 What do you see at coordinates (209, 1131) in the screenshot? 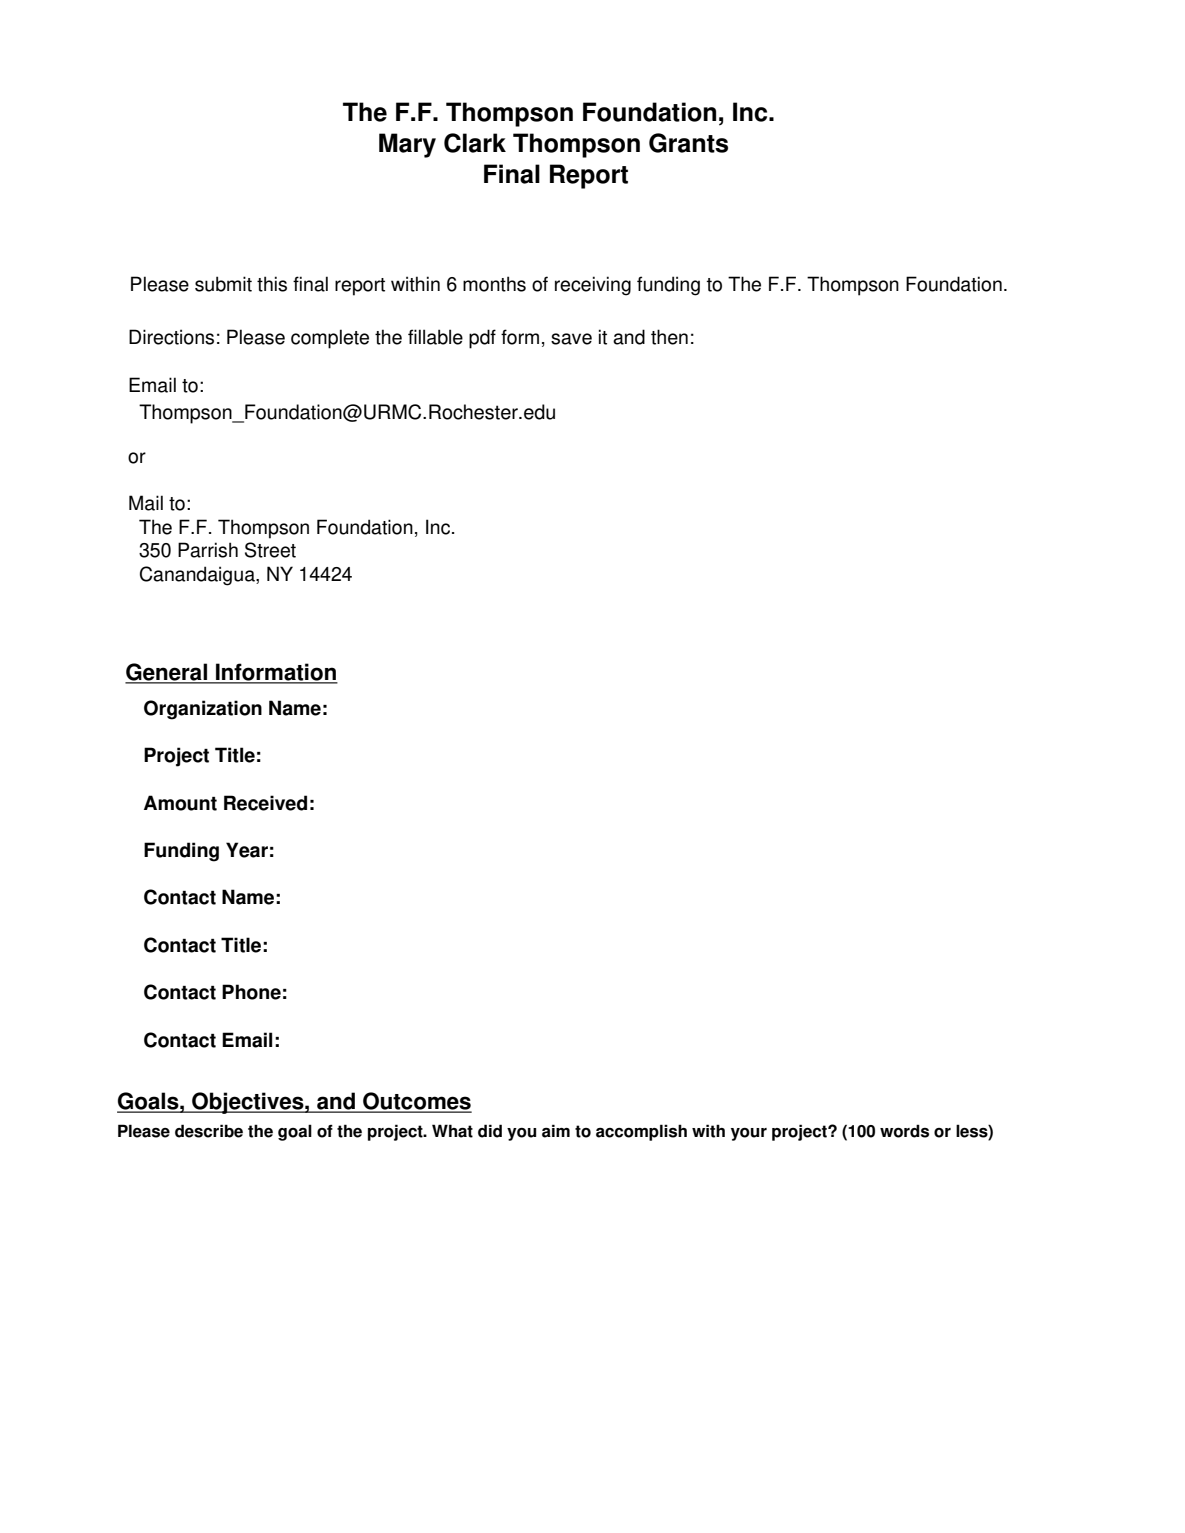
I see `describe` at bounding box center [209, 1131].
